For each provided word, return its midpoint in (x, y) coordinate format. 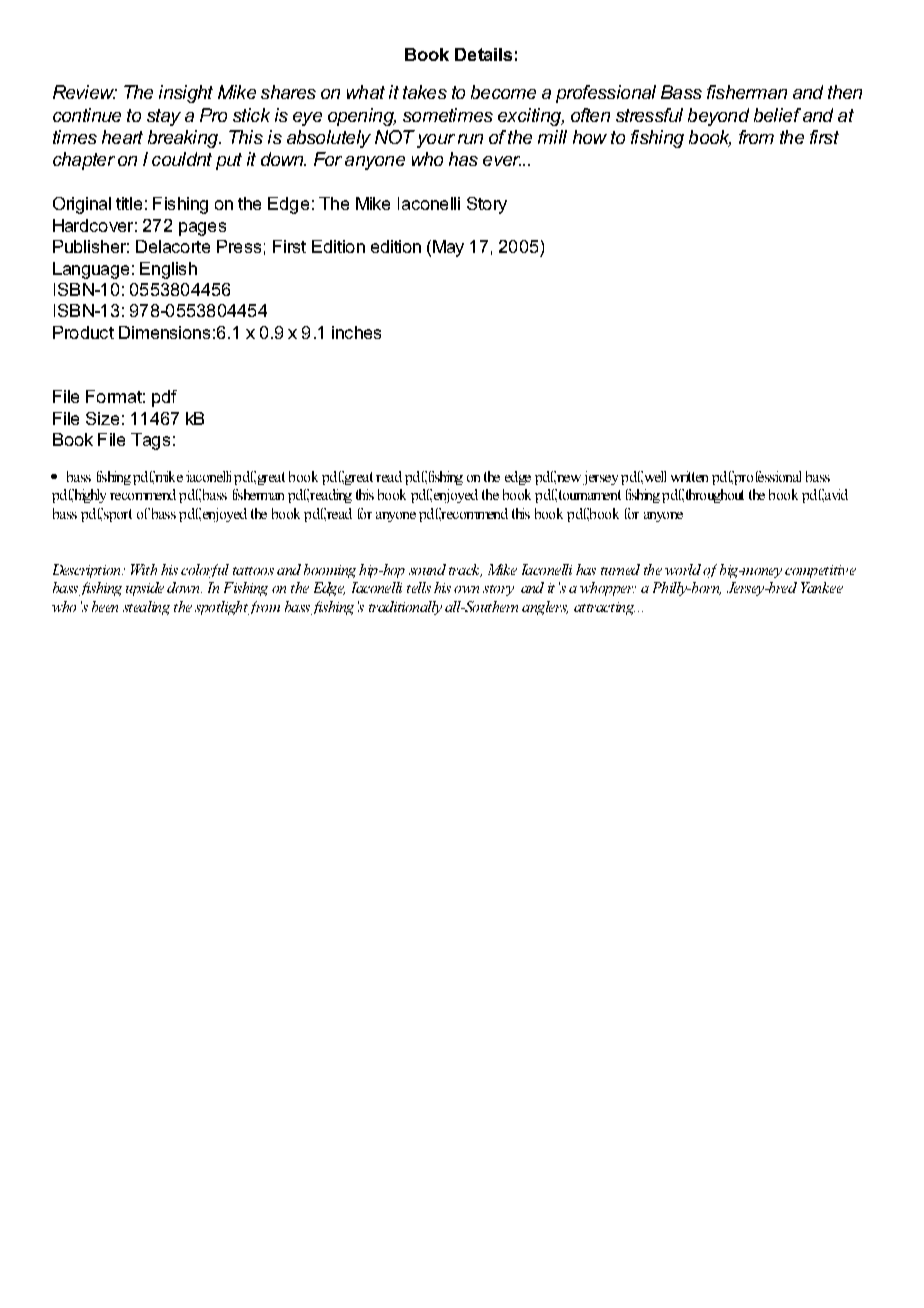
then (845, 92)
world (683, 569)
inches (356, 332)
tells (419, 587)
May (448, 248)
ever (502, 161)
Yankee (822, 587)
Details (483, 54)
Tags (150, 441)
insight (186, 94)
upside (145, 589)
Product (83, 332)
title (129, 203)
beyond (718, 117)
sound (427, 569)
